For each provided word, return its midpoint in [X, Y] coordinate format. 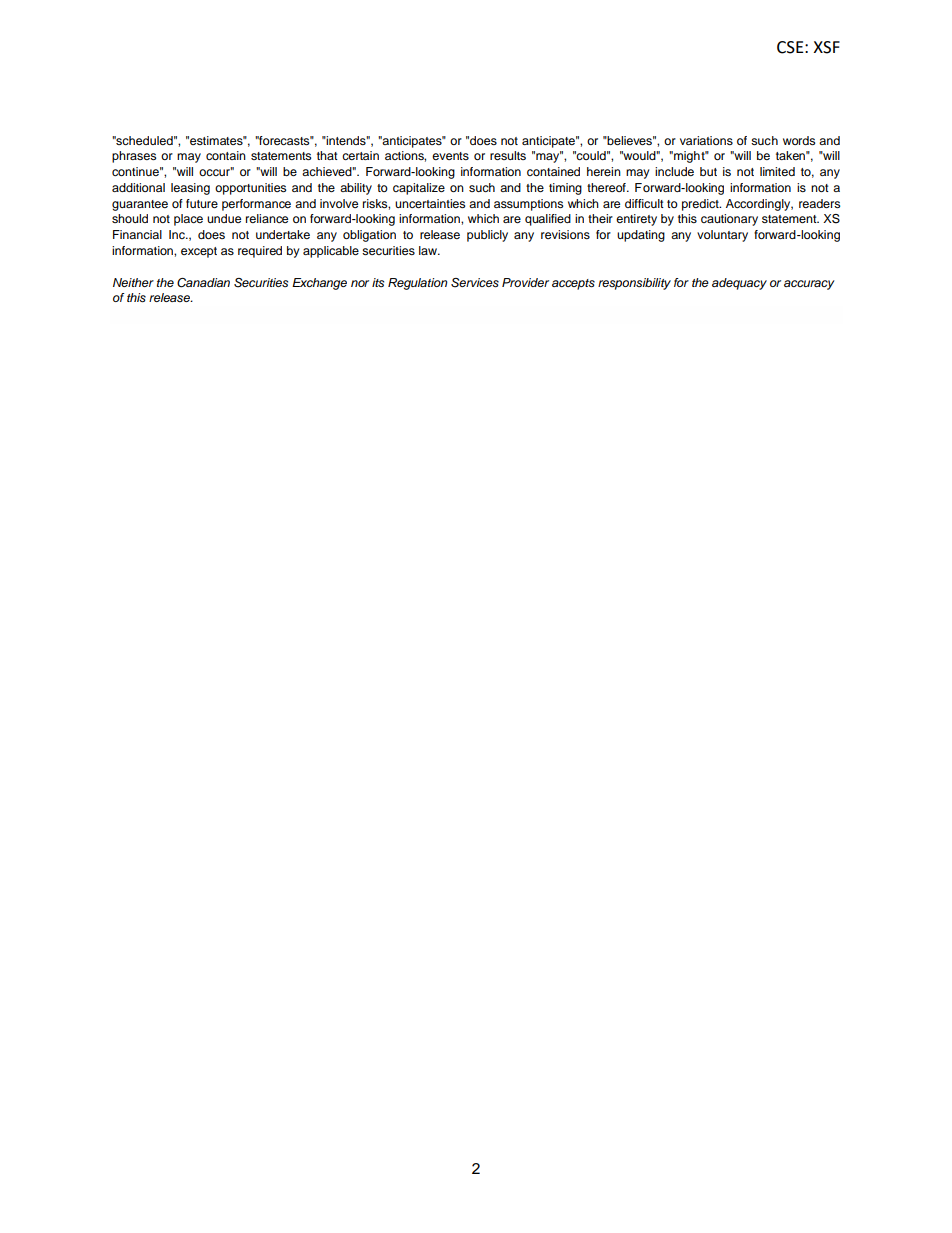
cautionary [729, 220]
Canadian [203, 283]
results [508, 155]
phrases [134, 157]
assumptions [528, 205]
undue [224, 218]
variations [706, 140]
